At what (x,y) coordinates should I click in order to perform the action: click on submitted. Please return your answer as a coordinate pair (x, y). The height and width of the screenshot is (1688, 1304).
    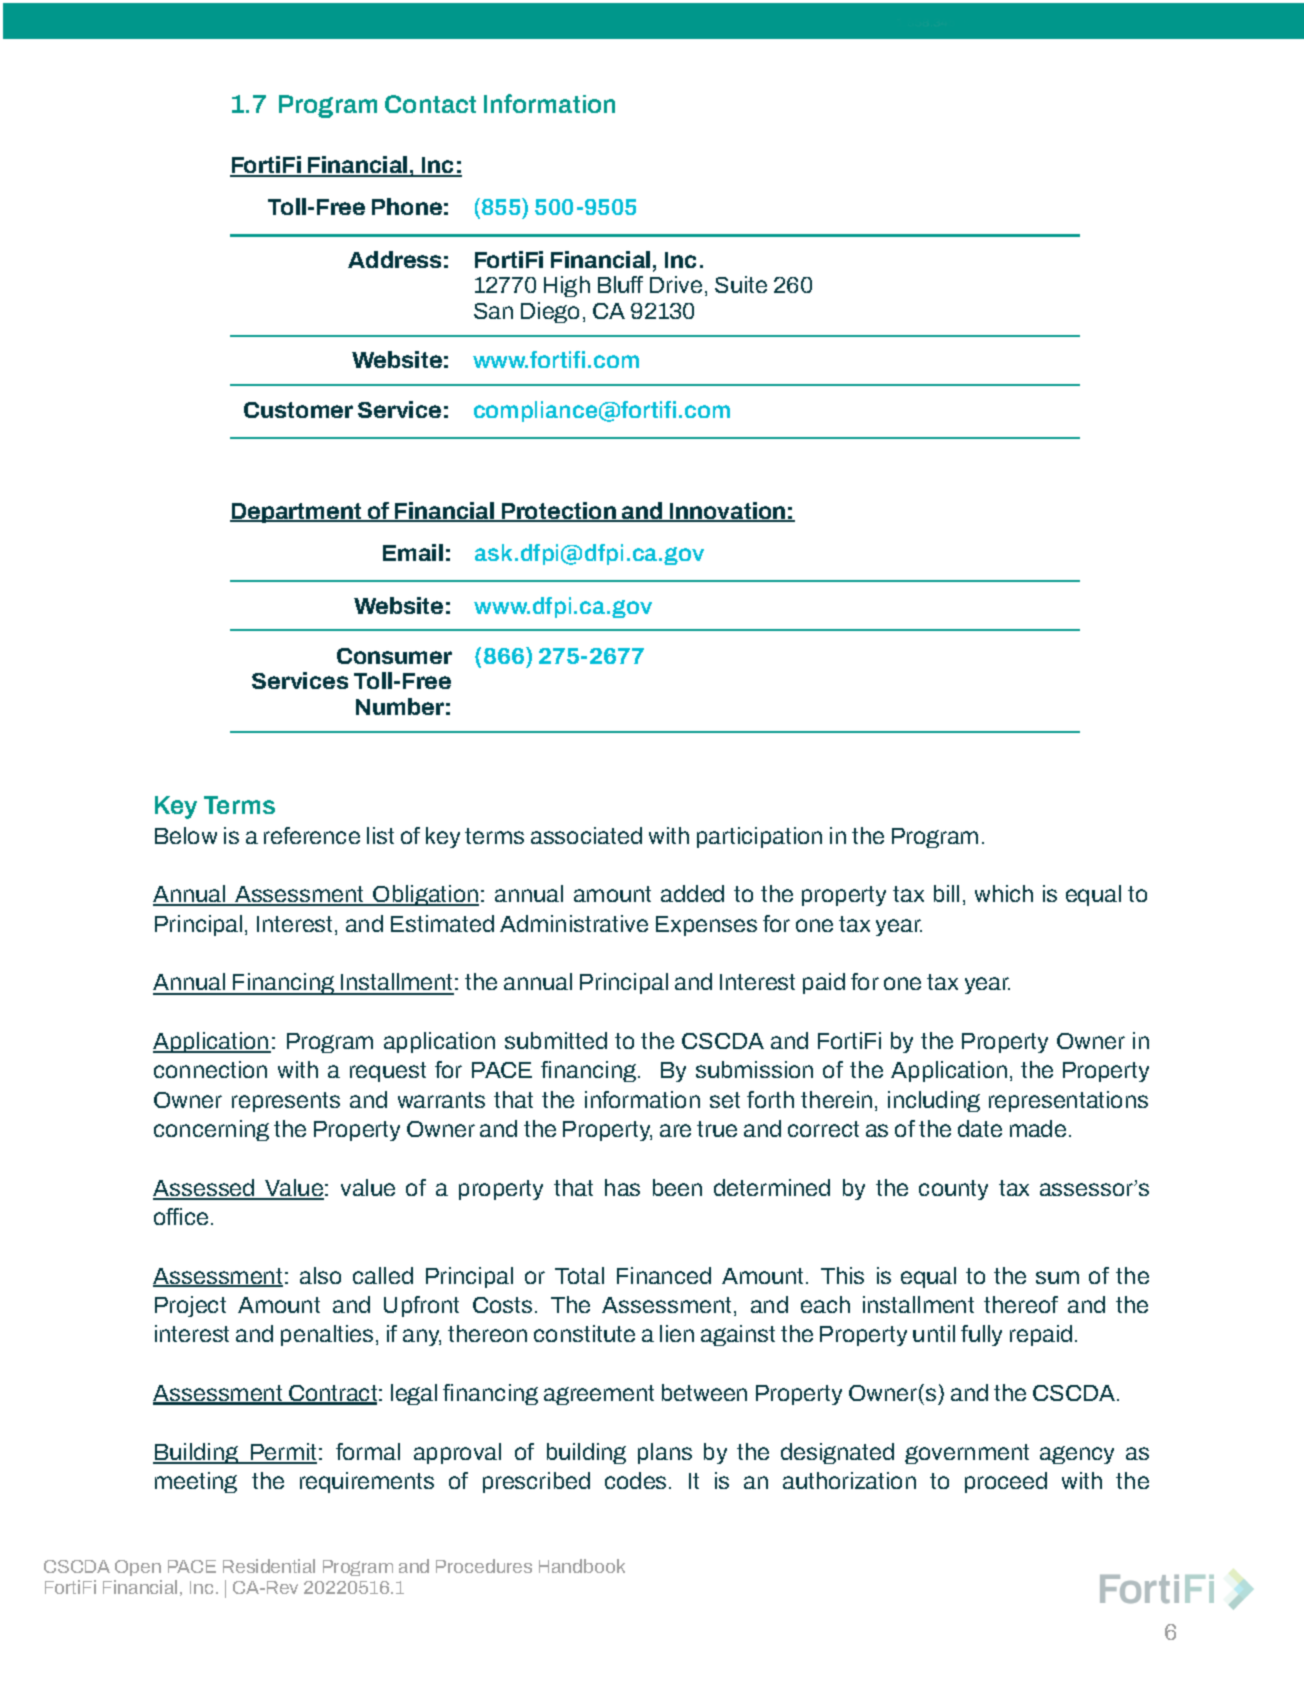
    Looking at the image, I should click on (556, 1040).
